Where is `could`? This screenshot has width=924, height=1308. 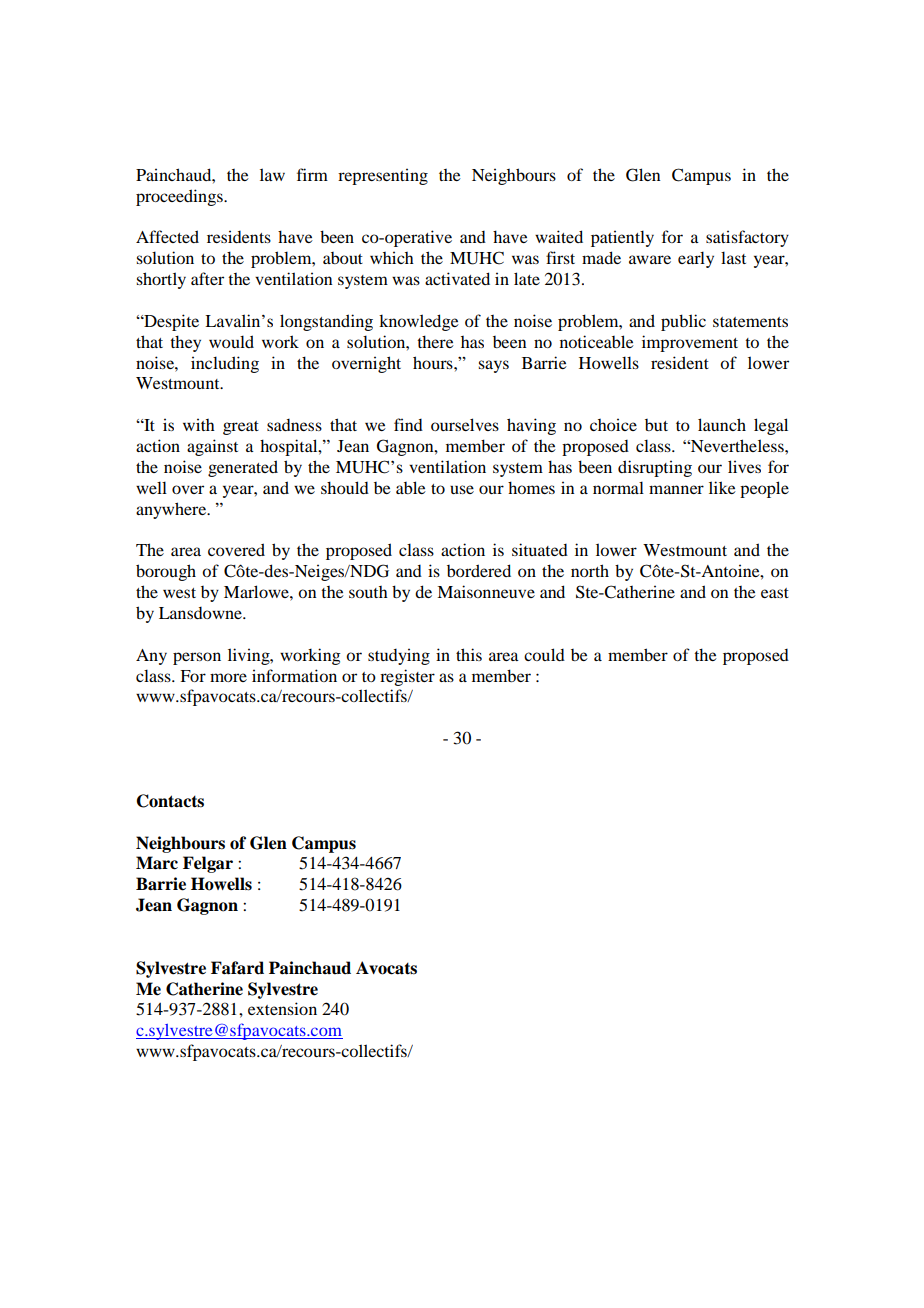 could is located at coordinates (544, 654).
